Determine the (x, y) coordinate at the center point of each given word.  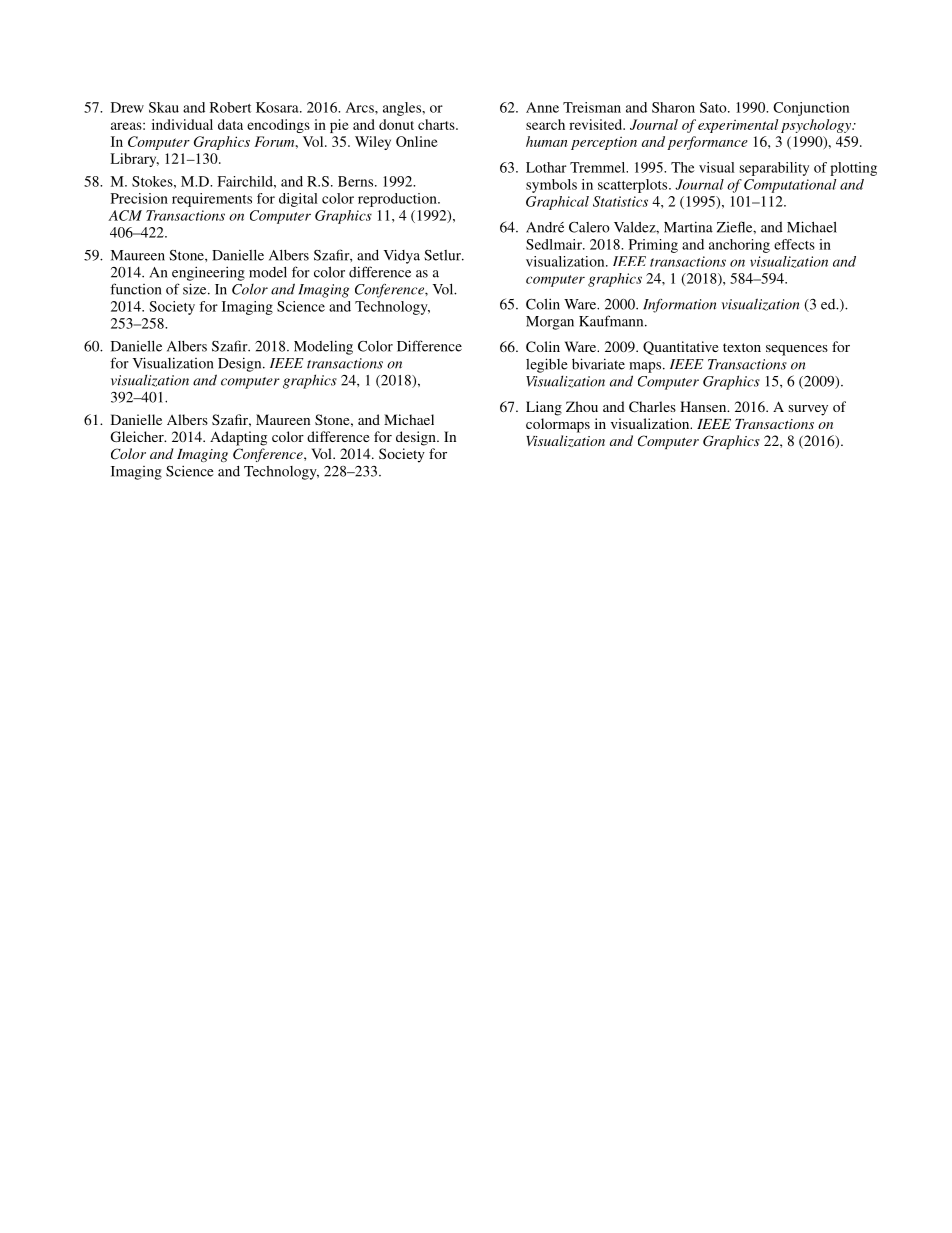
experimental (738, 126)
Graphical (557, 203)
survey (808, 410)
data (230, 124)
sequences (797, 350)
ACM (125, 215)
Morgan (550, 323)
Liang (544, 408)
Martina (688, 227)
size (196, 289)
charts (437, 124)
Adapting (238, 438)
